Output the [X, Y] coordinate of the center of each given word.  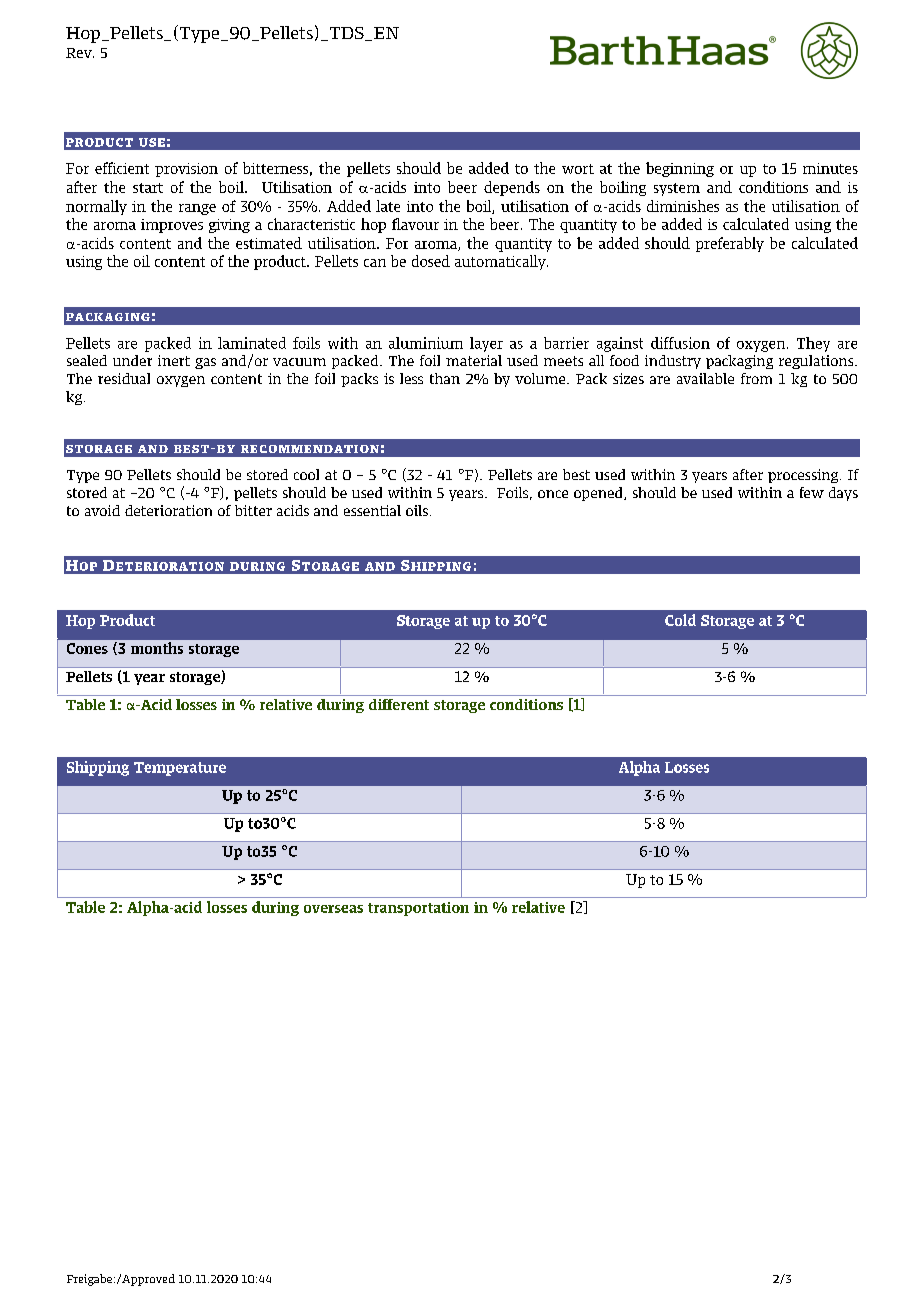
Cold [680, 620]
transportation [418, 909]
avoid [102, 510]
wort [578, 169]
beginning [680, 169]
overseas [333, 909]
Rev [80, 53]
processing [804, 476]
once [553, 494]
